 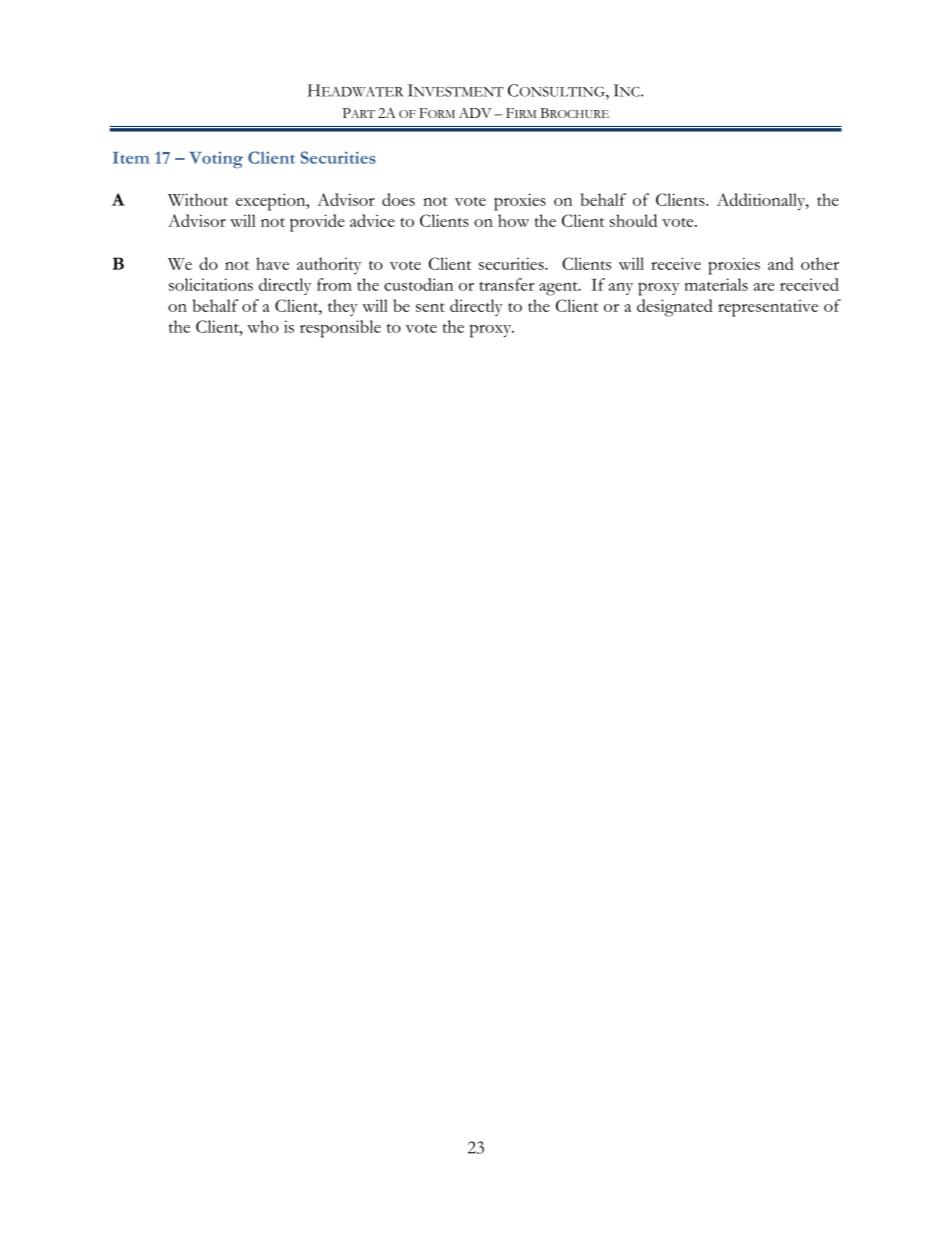 What do you see at coordinates (317, 223) in the document?
I see `provide` at bounding box center [317, 223].
